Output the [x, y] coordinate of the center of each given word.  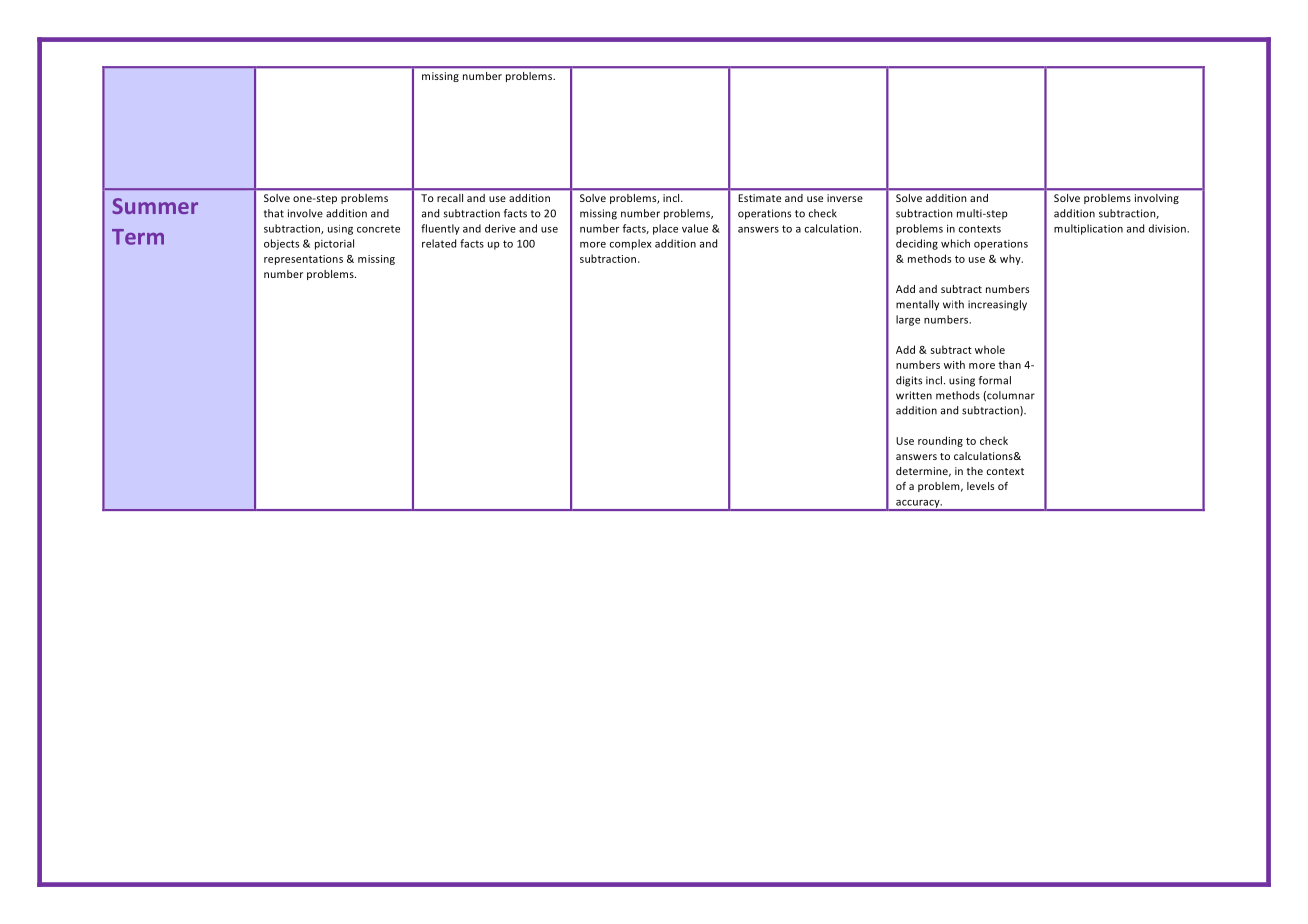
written [914, 395]
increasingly [997, 305]
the [975, 471]
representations [303, 260]
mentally [917, 305]
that [274, 213]
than [1009, 364]
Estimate [759, 198]
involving [1157, 199]
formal [995, 380]
